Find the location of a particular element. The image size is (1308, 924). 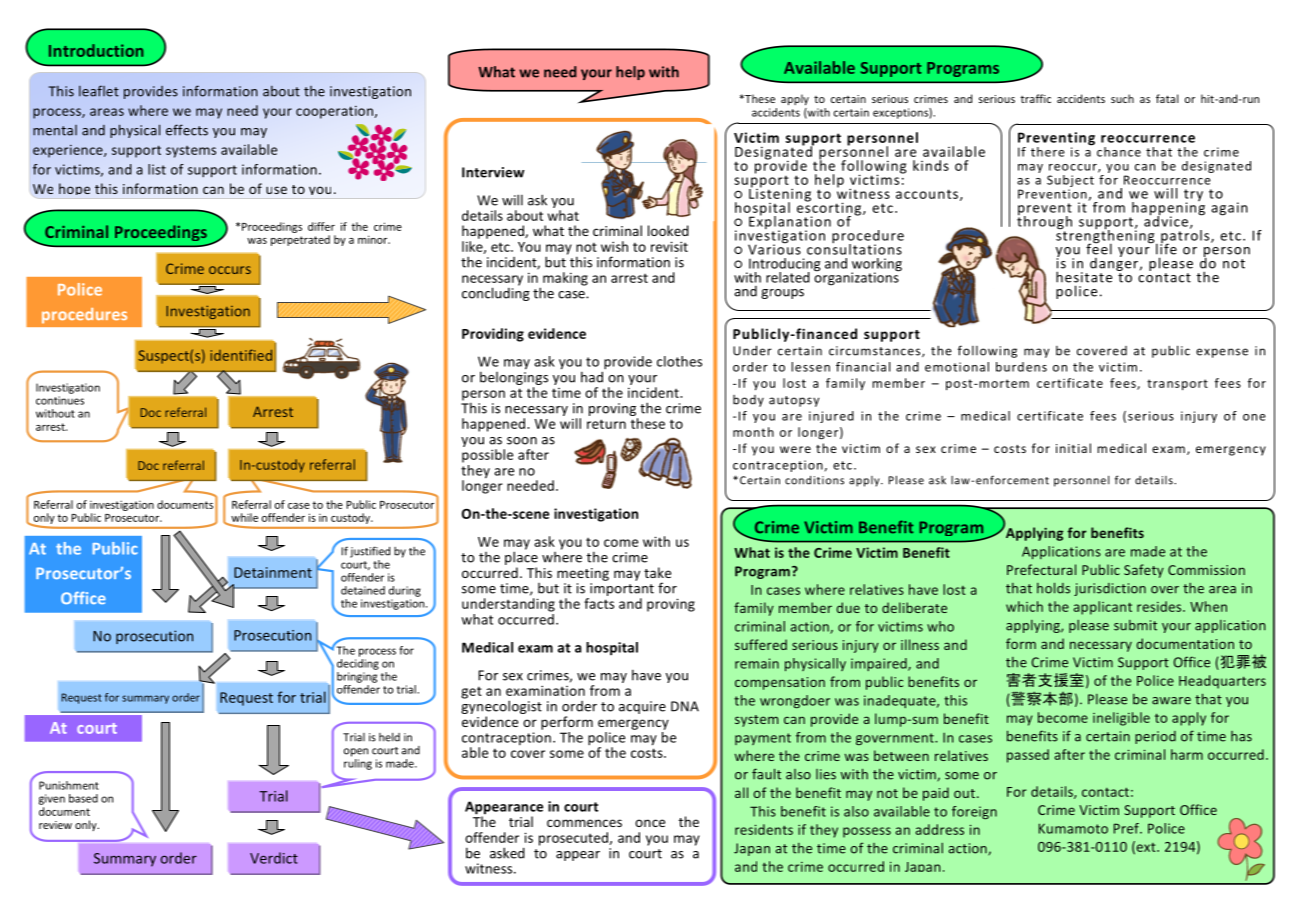

while is located at coordinates (244, 517).
